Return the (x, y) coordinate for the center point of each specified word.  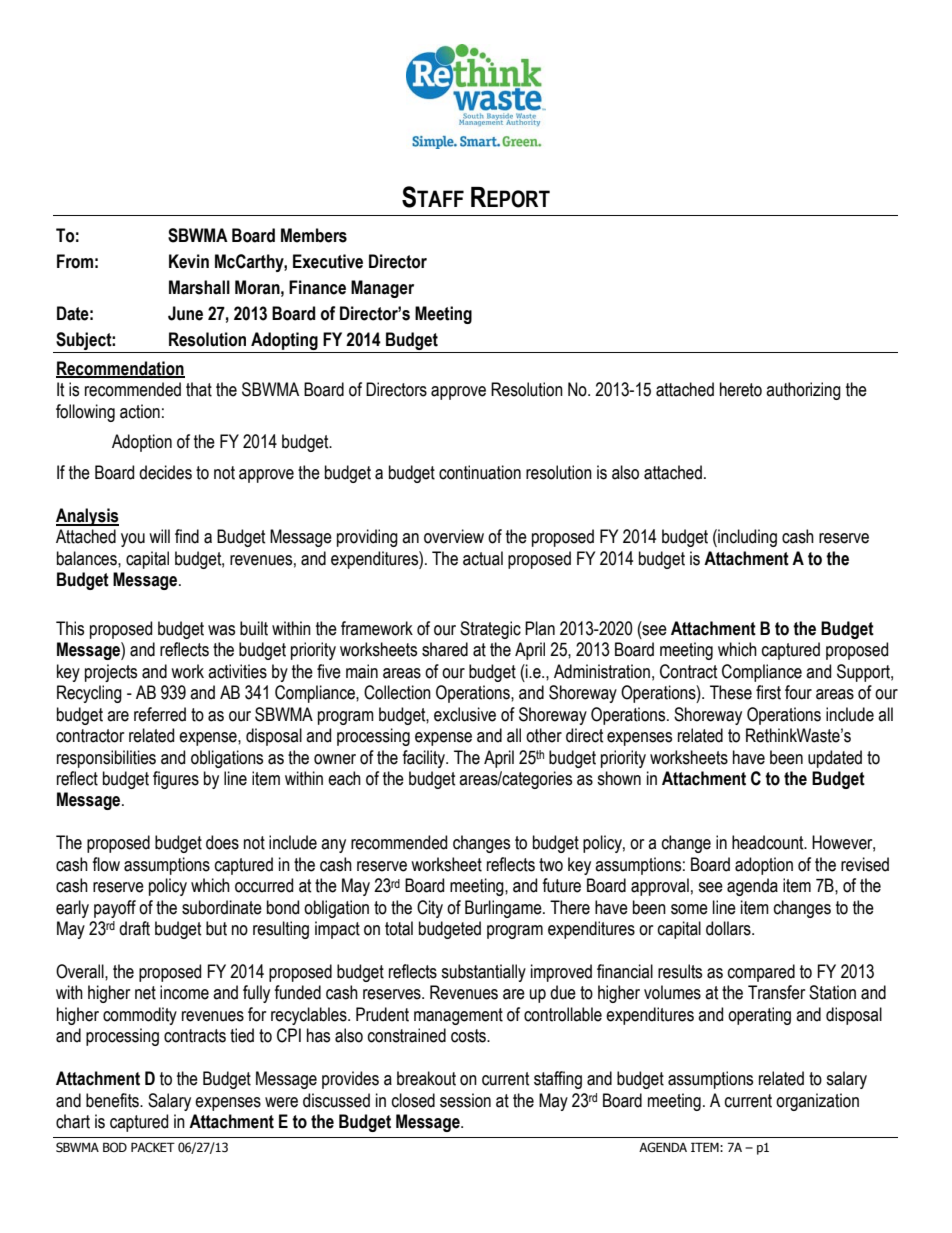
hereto (741, 389)
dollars (729, 928)
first (768, 692)
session (465, 1100)
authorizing (803, 391)
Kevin (189, 261)
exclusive (465, 714)
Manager (382, 289)
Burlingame (504, 909)
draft (134, 928)
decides (165, 472)
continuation (480, 472)
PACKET (153, 1147)
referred (160, 714)
